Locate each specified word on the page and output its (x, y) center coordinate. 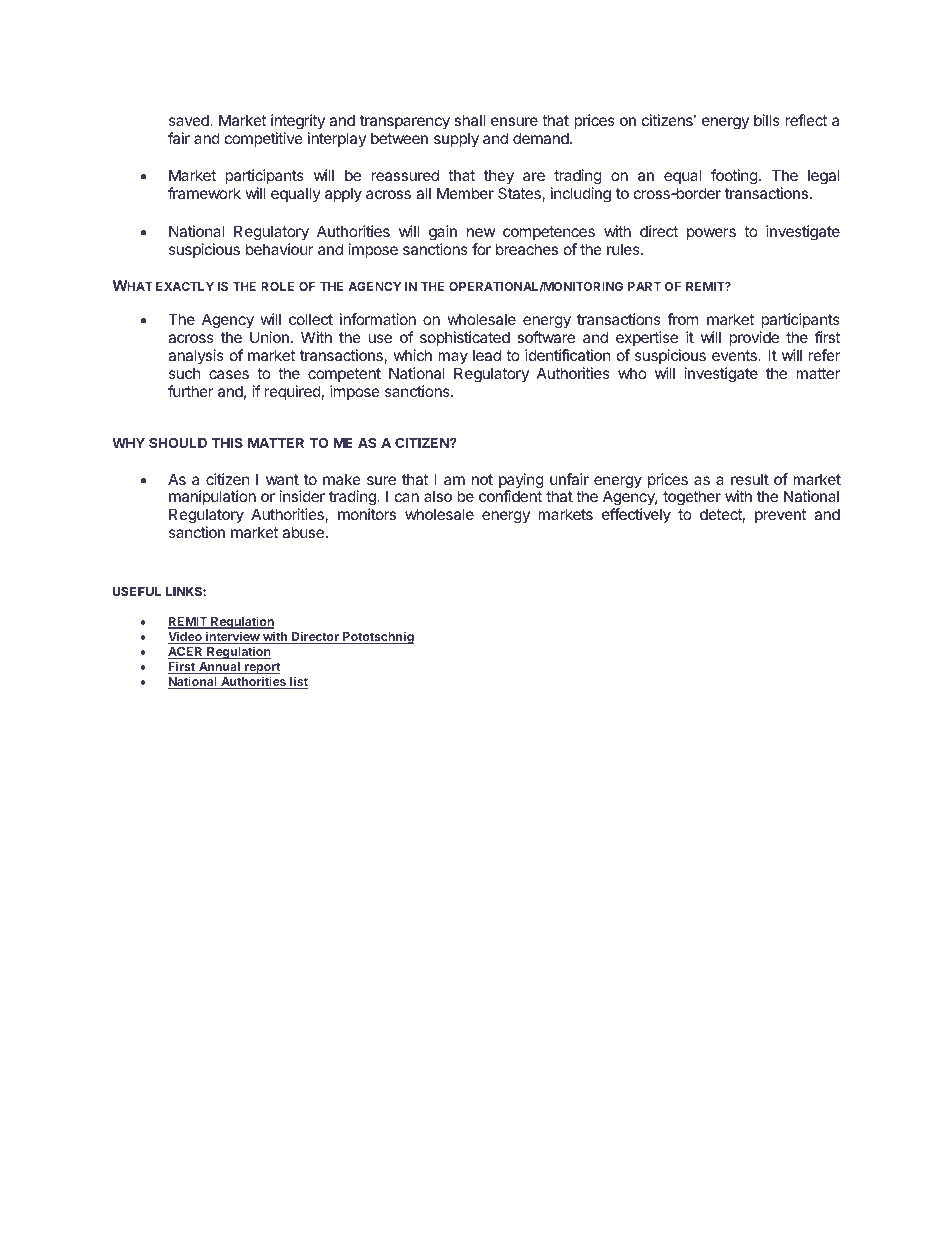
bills (767, 120)
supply (456, 139)
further (191, 391)
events (735, 355)
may (453, 358)
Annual (219, 668)
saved (190, 120)
